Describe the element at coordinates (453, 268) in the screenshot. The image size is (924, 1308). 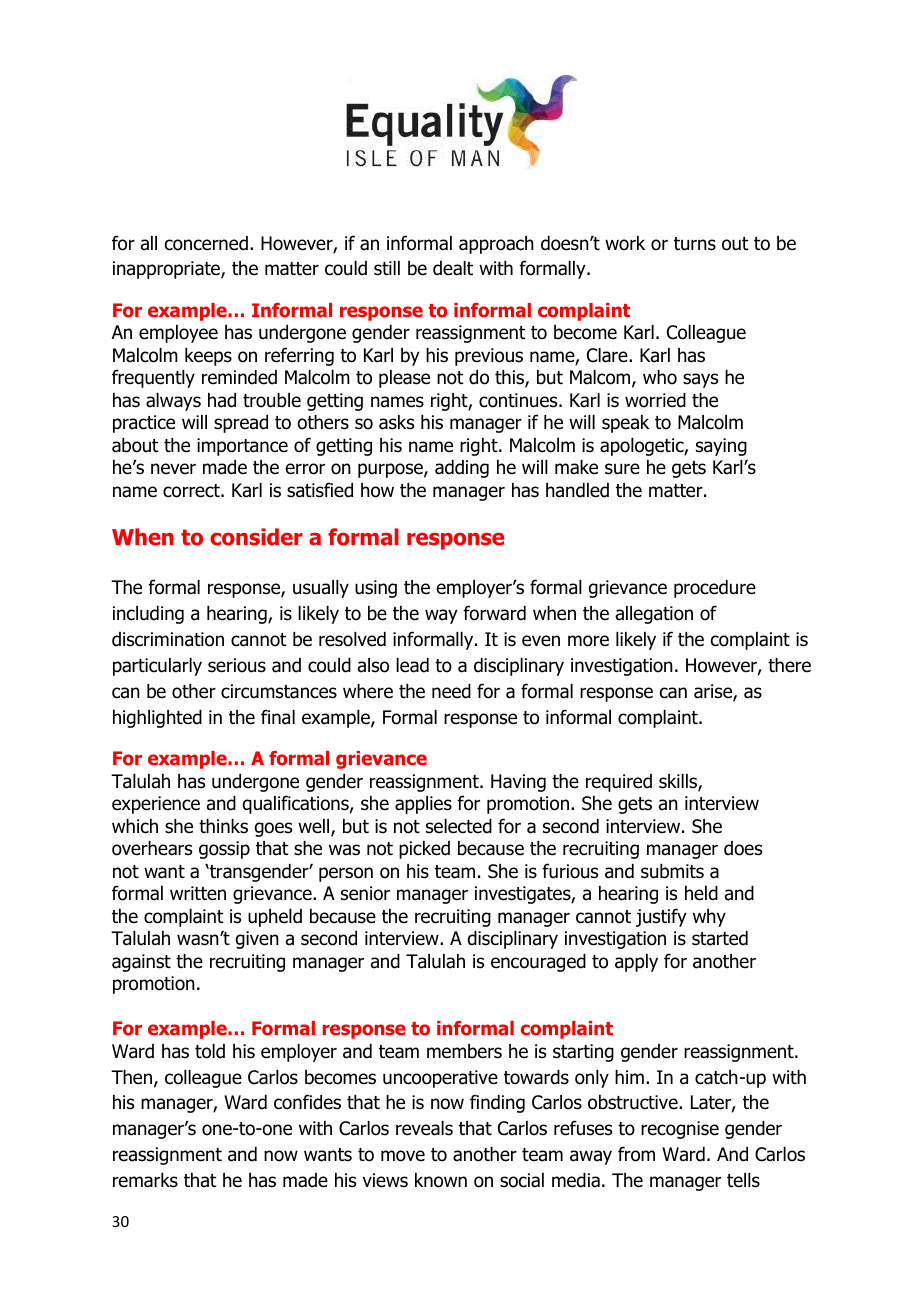
I see `dealt` at that location.
